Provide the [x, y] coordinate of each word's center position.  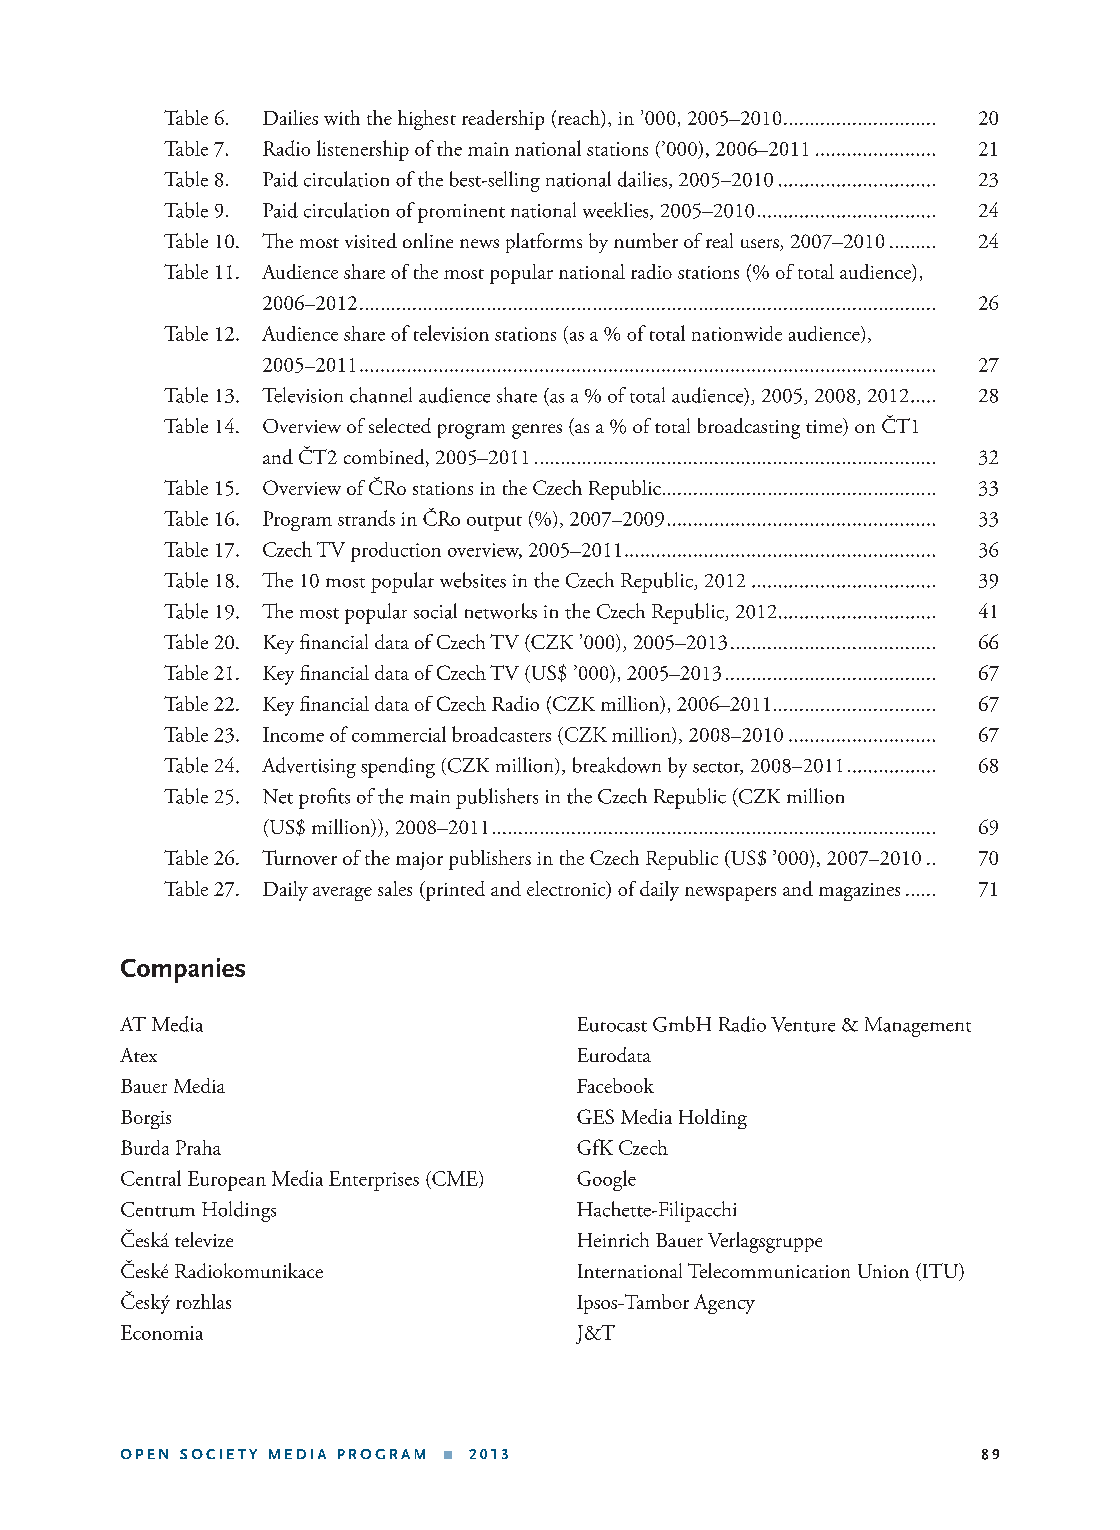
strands [366, 518]
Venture [803, 1024]
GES [595, 1116]
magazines [859, 892]
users [761, 245]
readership [503, 120]
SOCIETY [218, 1454]
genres [537, 431]
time [825, 427]
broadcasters [501, 734]
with [342, 117]
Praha [198, 1147]
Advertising [309, 767]
